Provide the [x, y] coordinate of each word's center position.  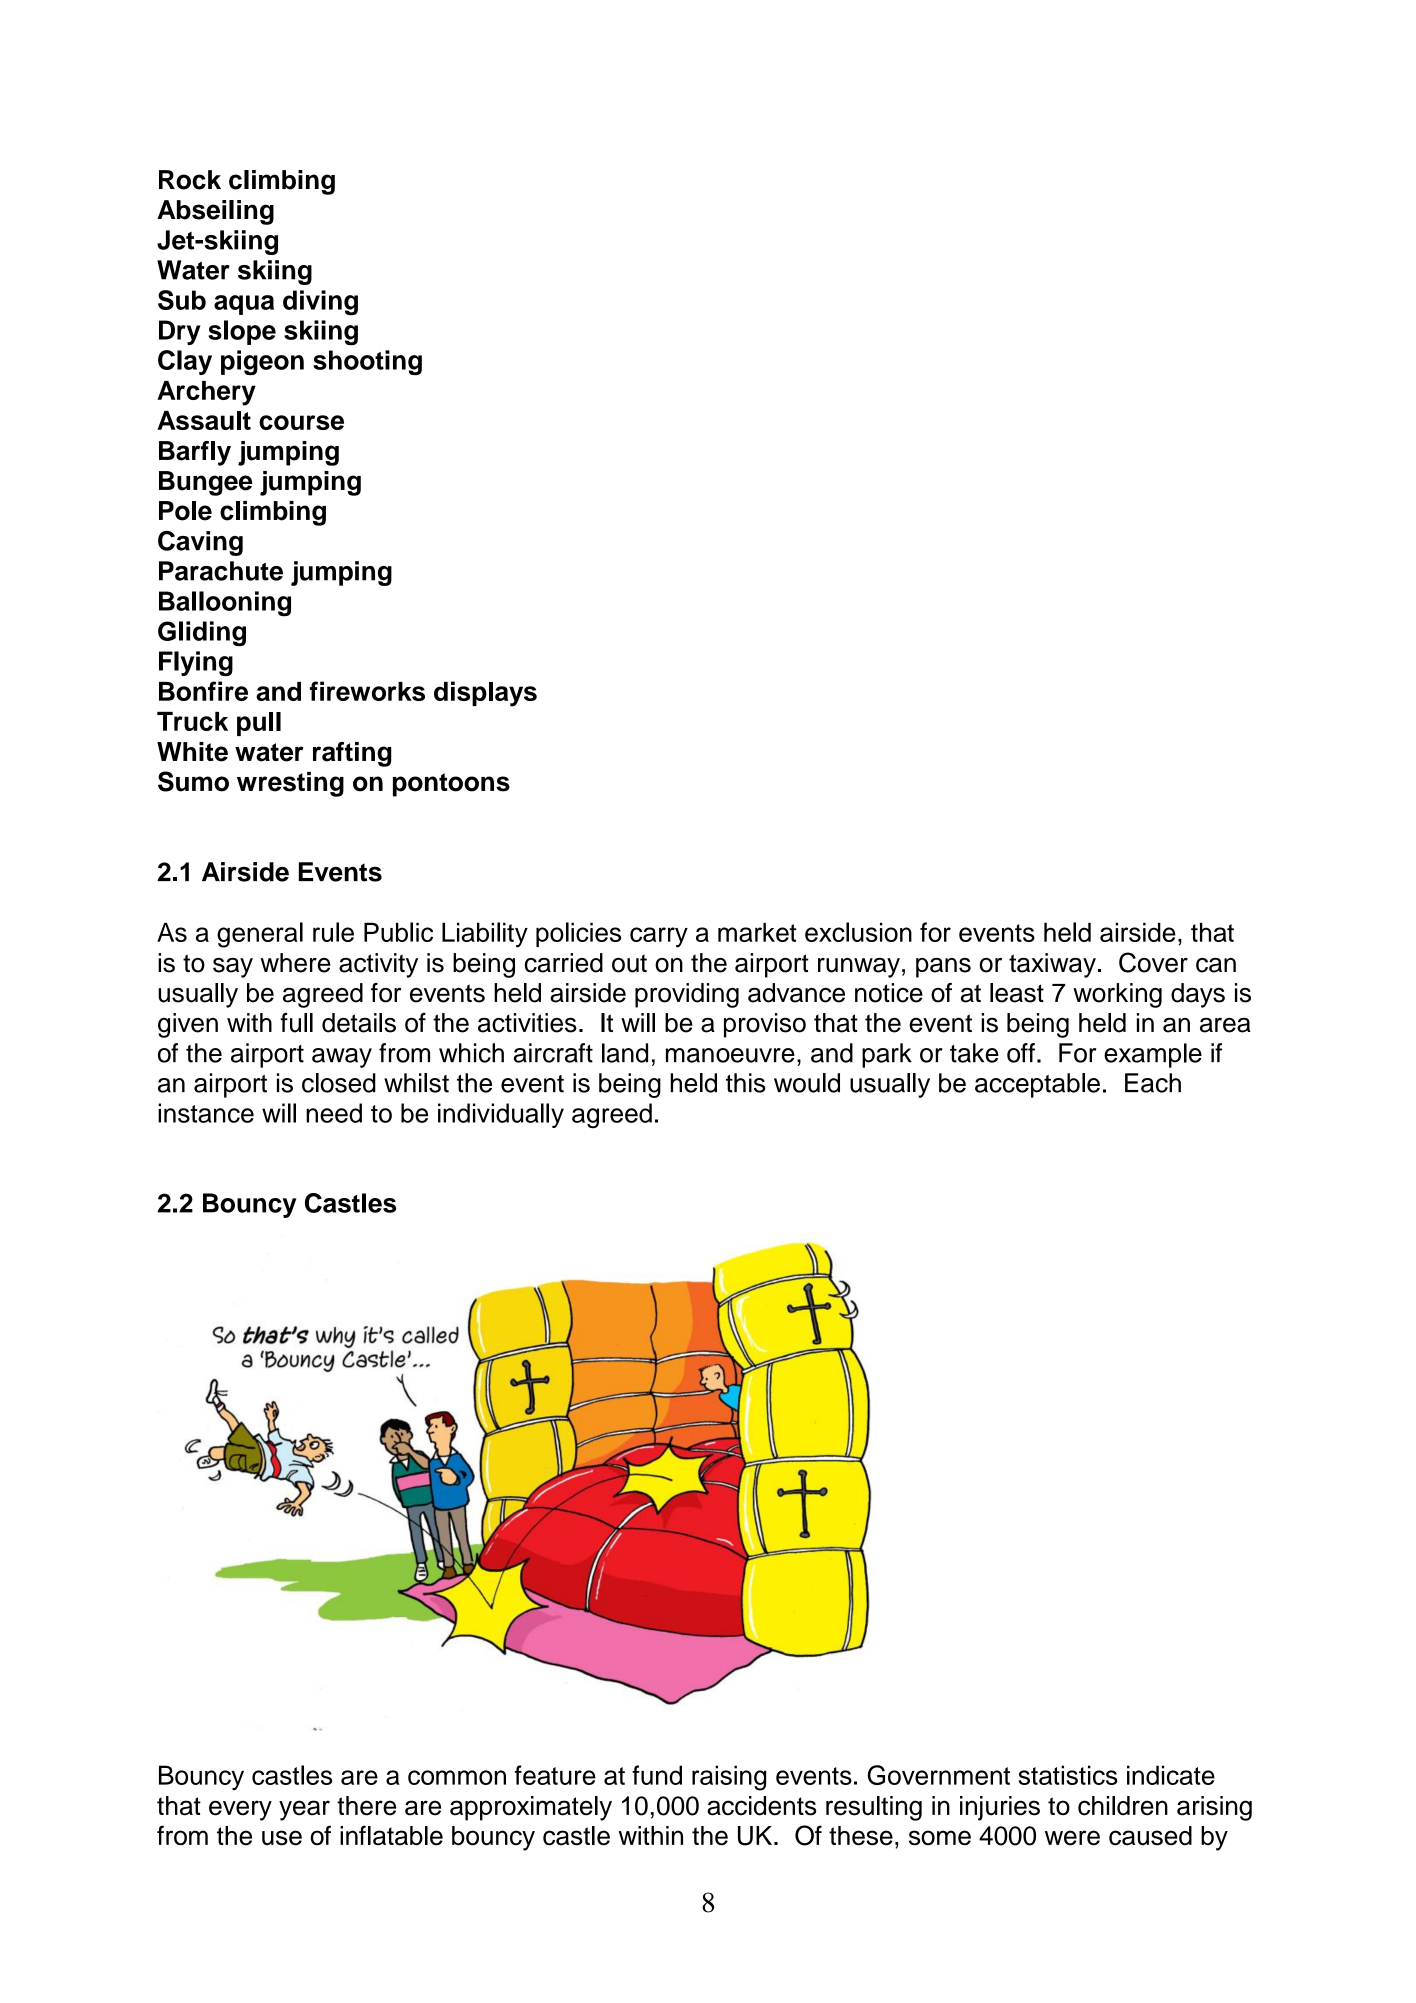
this [745, 1083]
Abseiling [215, 212]
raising [729, 1778]
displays [485, 694]
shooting [367, 362]
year [304, 1810]
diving [320, 303]
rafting [352, 754]
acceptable [1037, 1085]
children [1123, 1806]
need [334, 1113]
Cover [1153, 962]
